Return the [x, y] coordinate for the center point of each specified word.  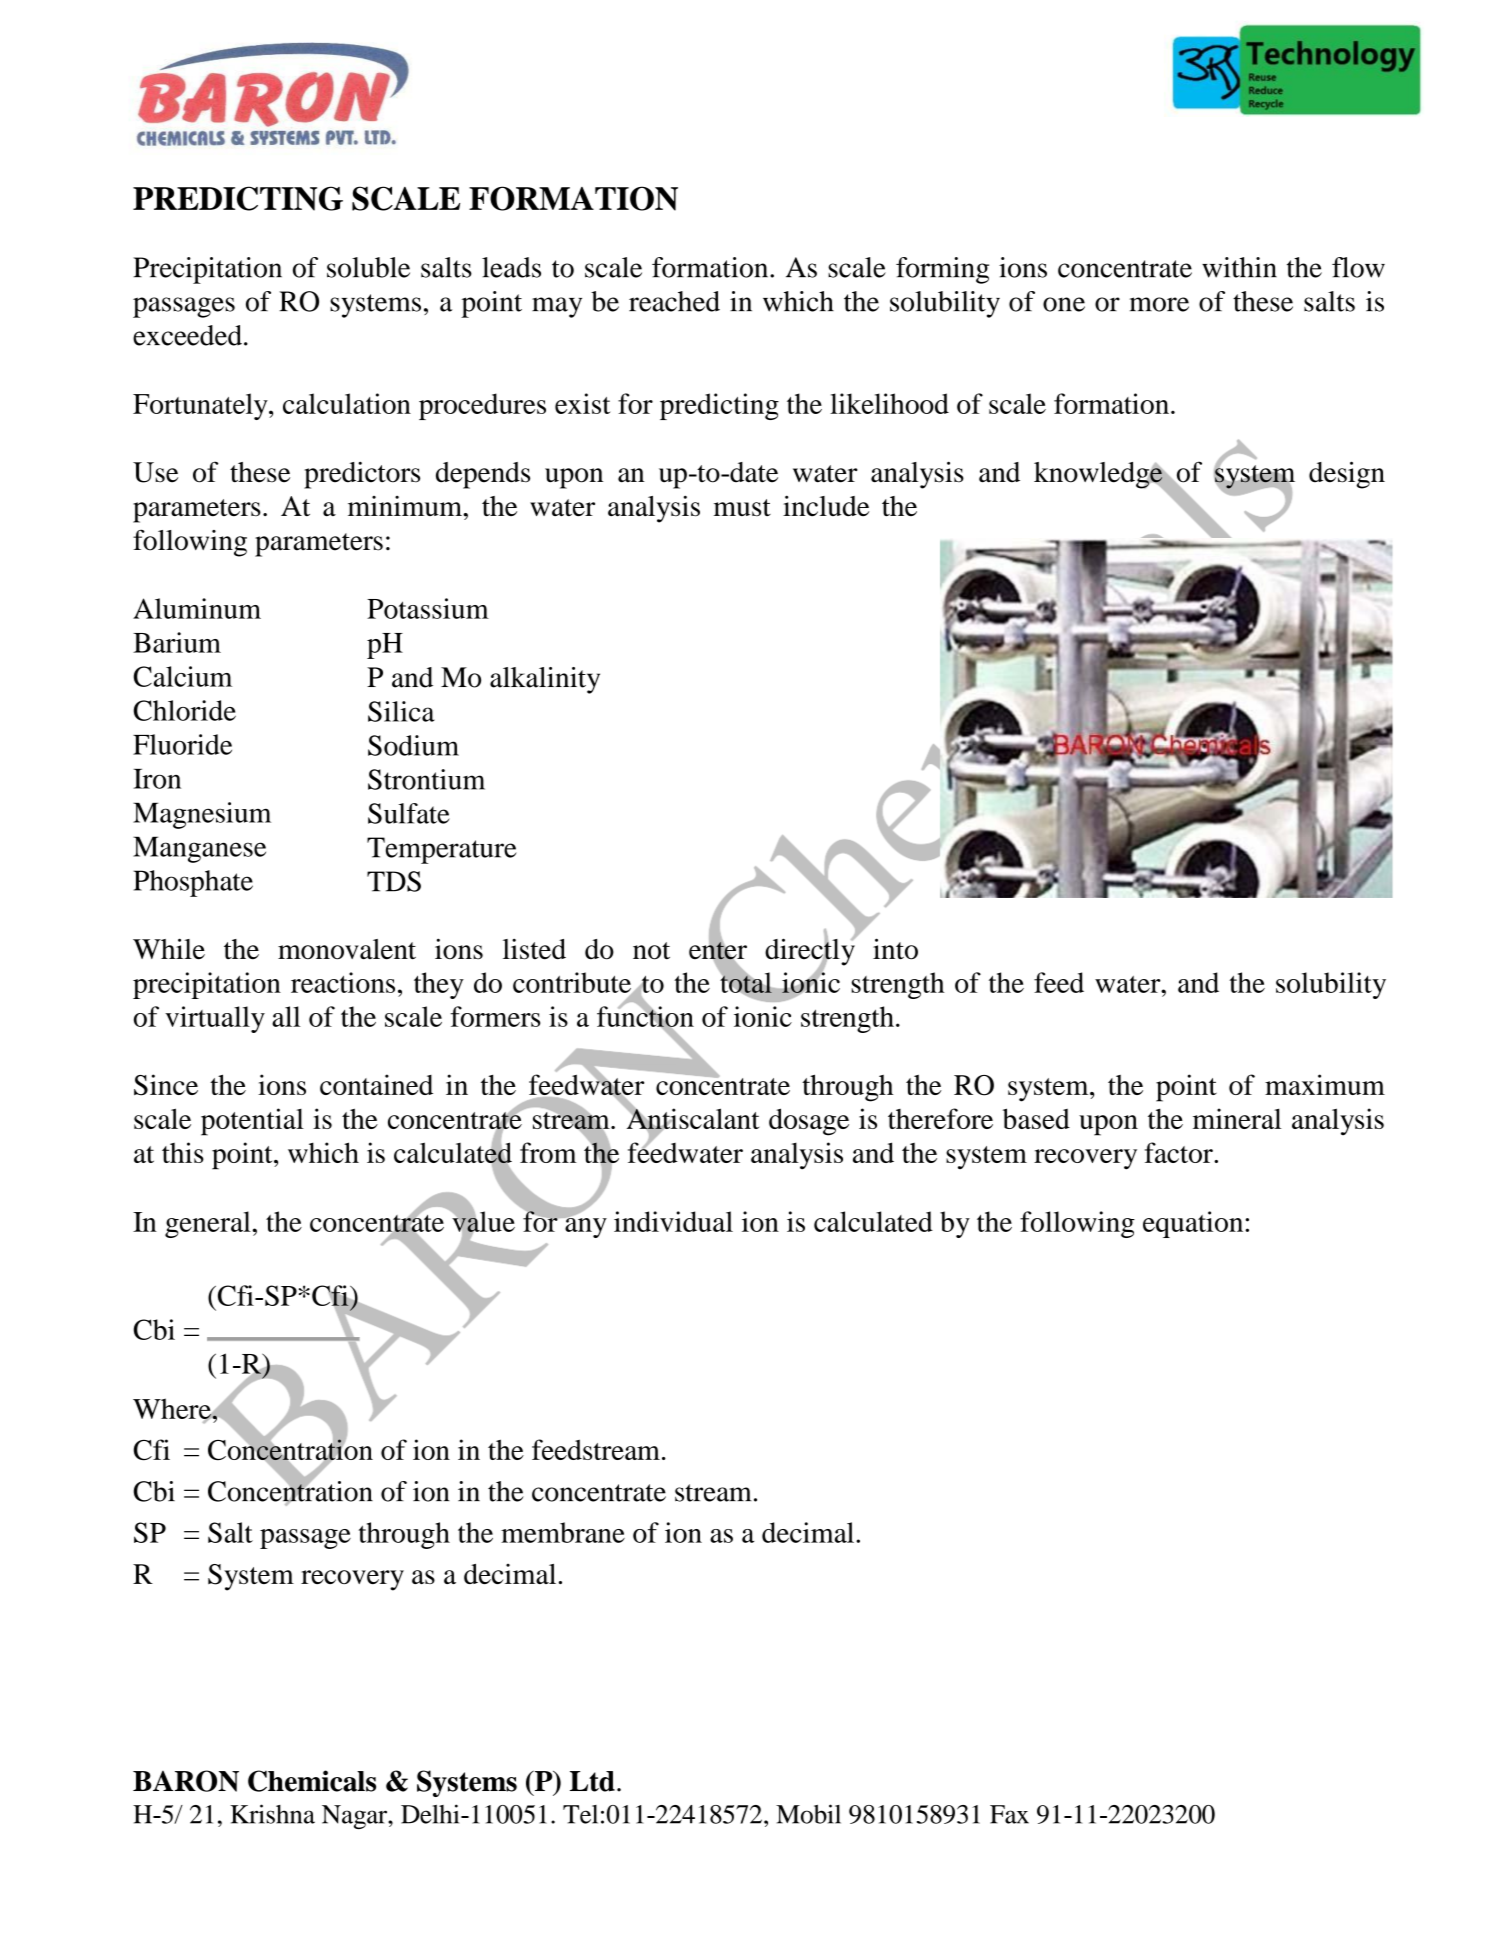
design [1347, 475]
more [1159, 304]
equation [1194, 1224]
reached [674, 301]
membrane [563, 1532]
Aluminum [197, 608]
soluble [368, 267]
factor [1180, 1152]
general [208, 1224]
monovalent [347, 949]
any [585, 1227]
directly [811, 952]
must [742, 507]
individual [673, 1221]
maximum [1325, 1084]
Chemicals [312, 1781]
